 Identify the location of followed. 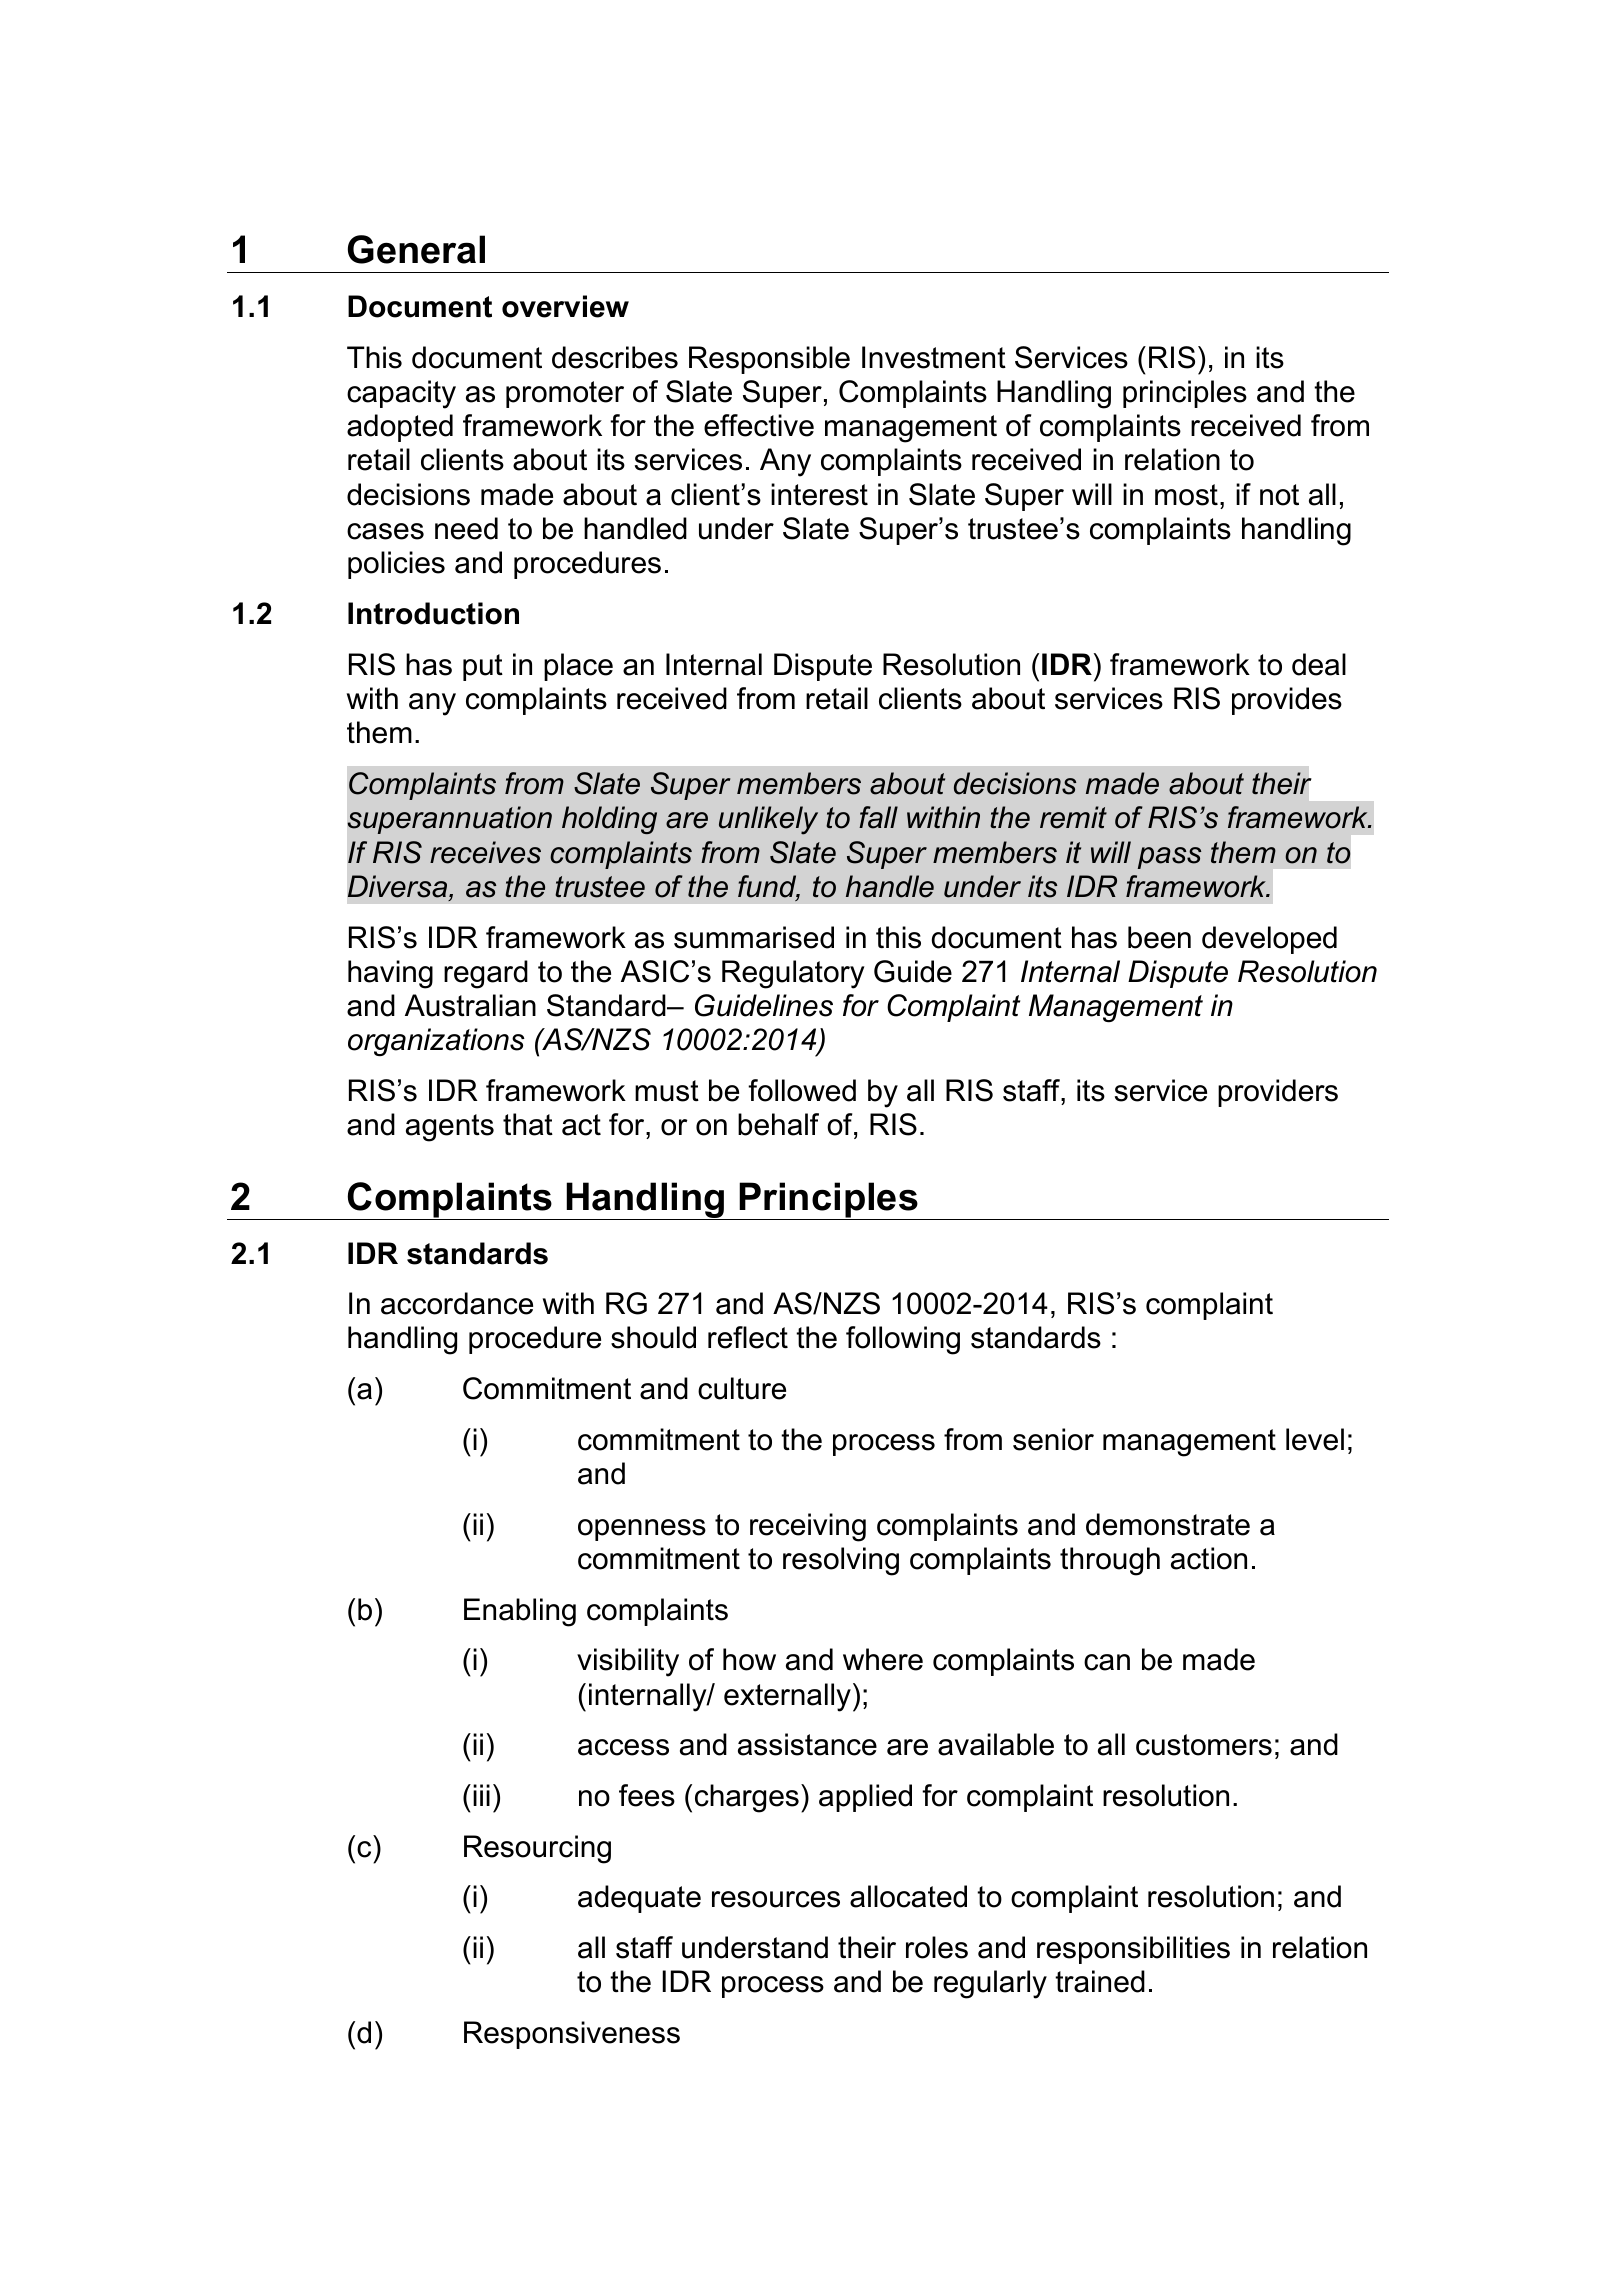
(802, 1090).
